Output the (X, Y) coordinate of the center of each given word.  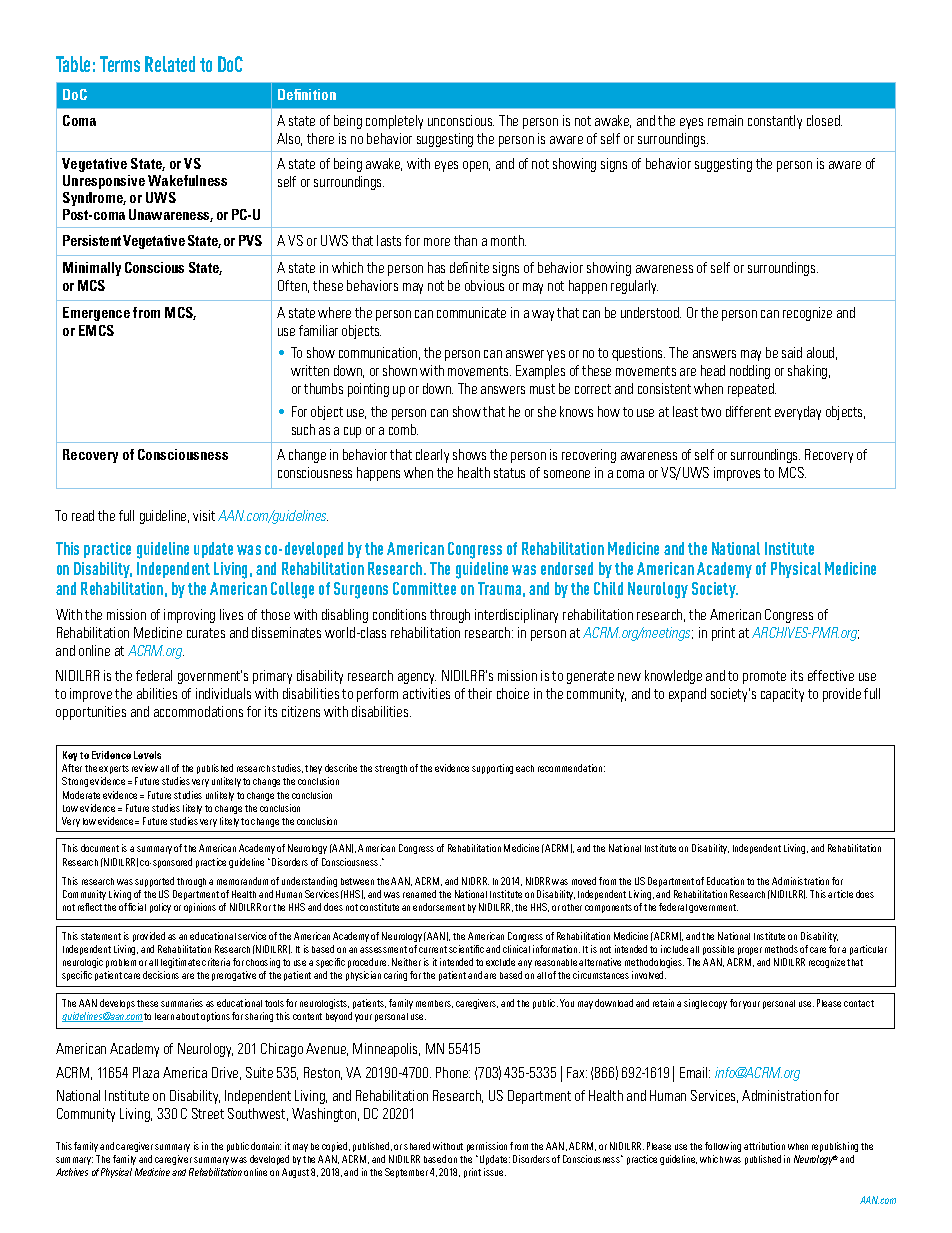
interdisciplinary (516, 616)
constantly (775, 122)
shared (417, 1146)
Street (208, 1113)
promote (764, 677)
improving (189, 616)
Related (170, 64)
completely (394, 122)
